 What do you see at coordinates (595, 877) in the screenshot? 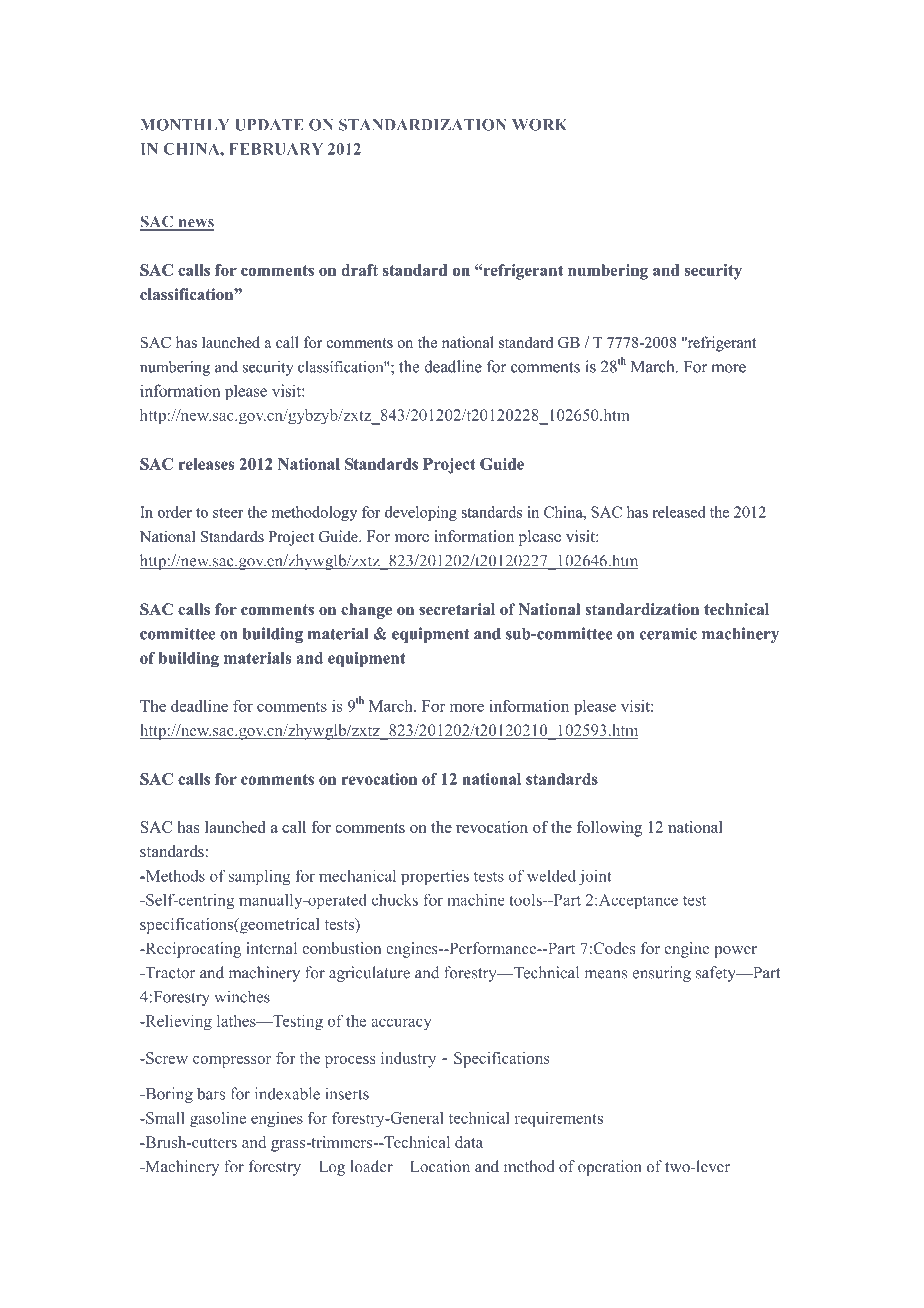
I see `joint` at bounding box center [595, 877].
